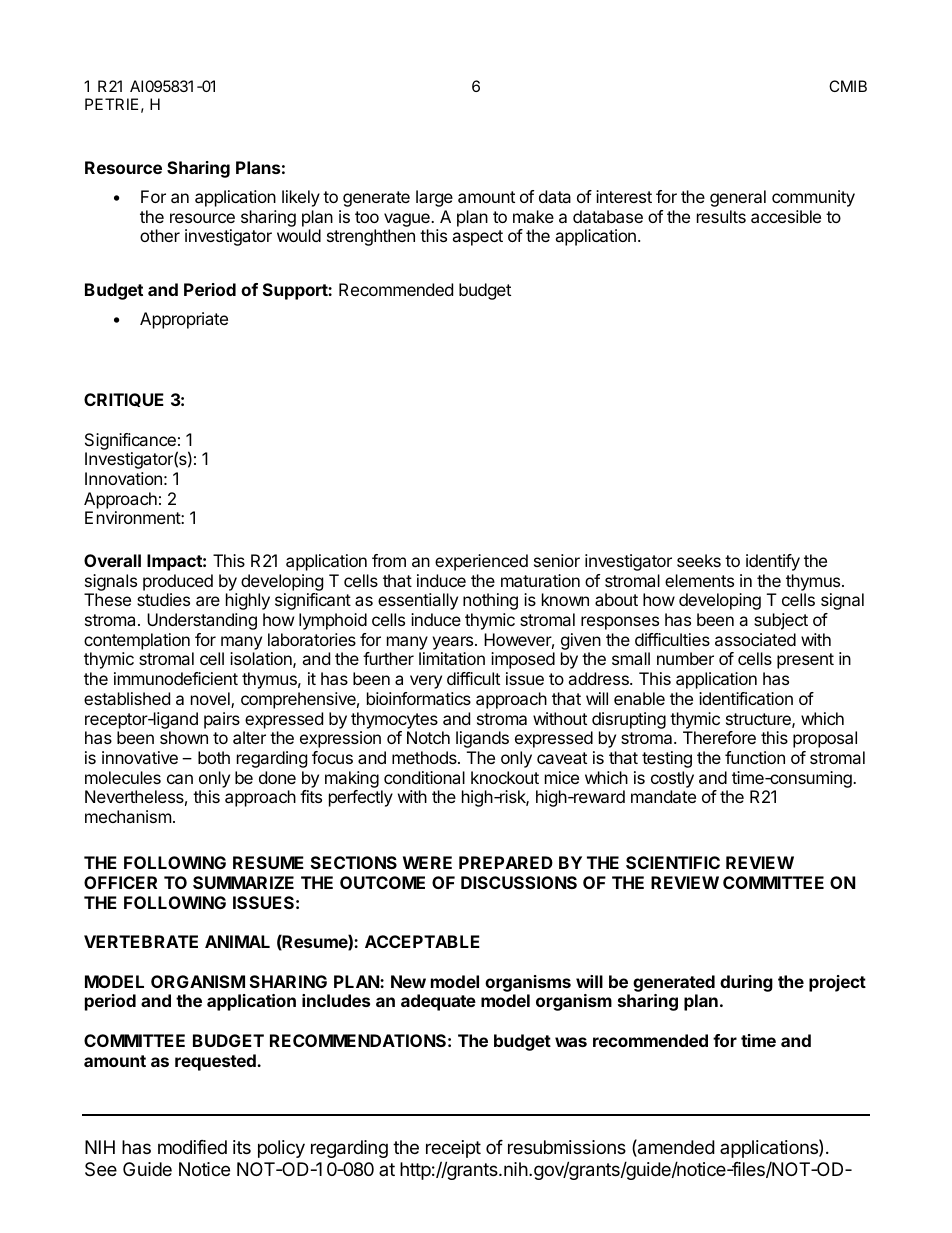 Image resolution: width=952 pixels, height=1233 pixels. I want to click on novel, so click(211, 700).
